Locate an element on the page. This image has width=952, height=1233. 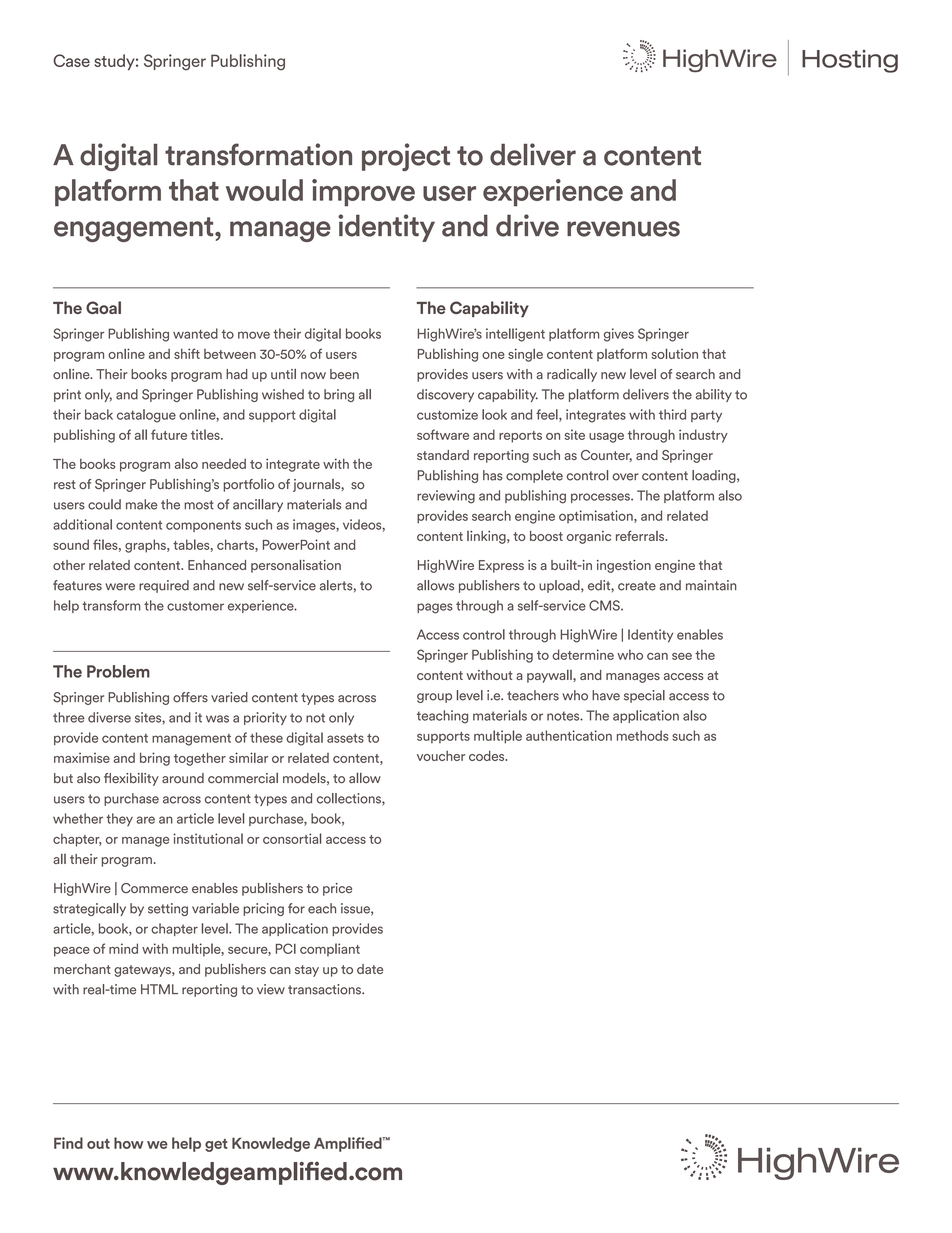
required is located at coordinates (164, 586).
